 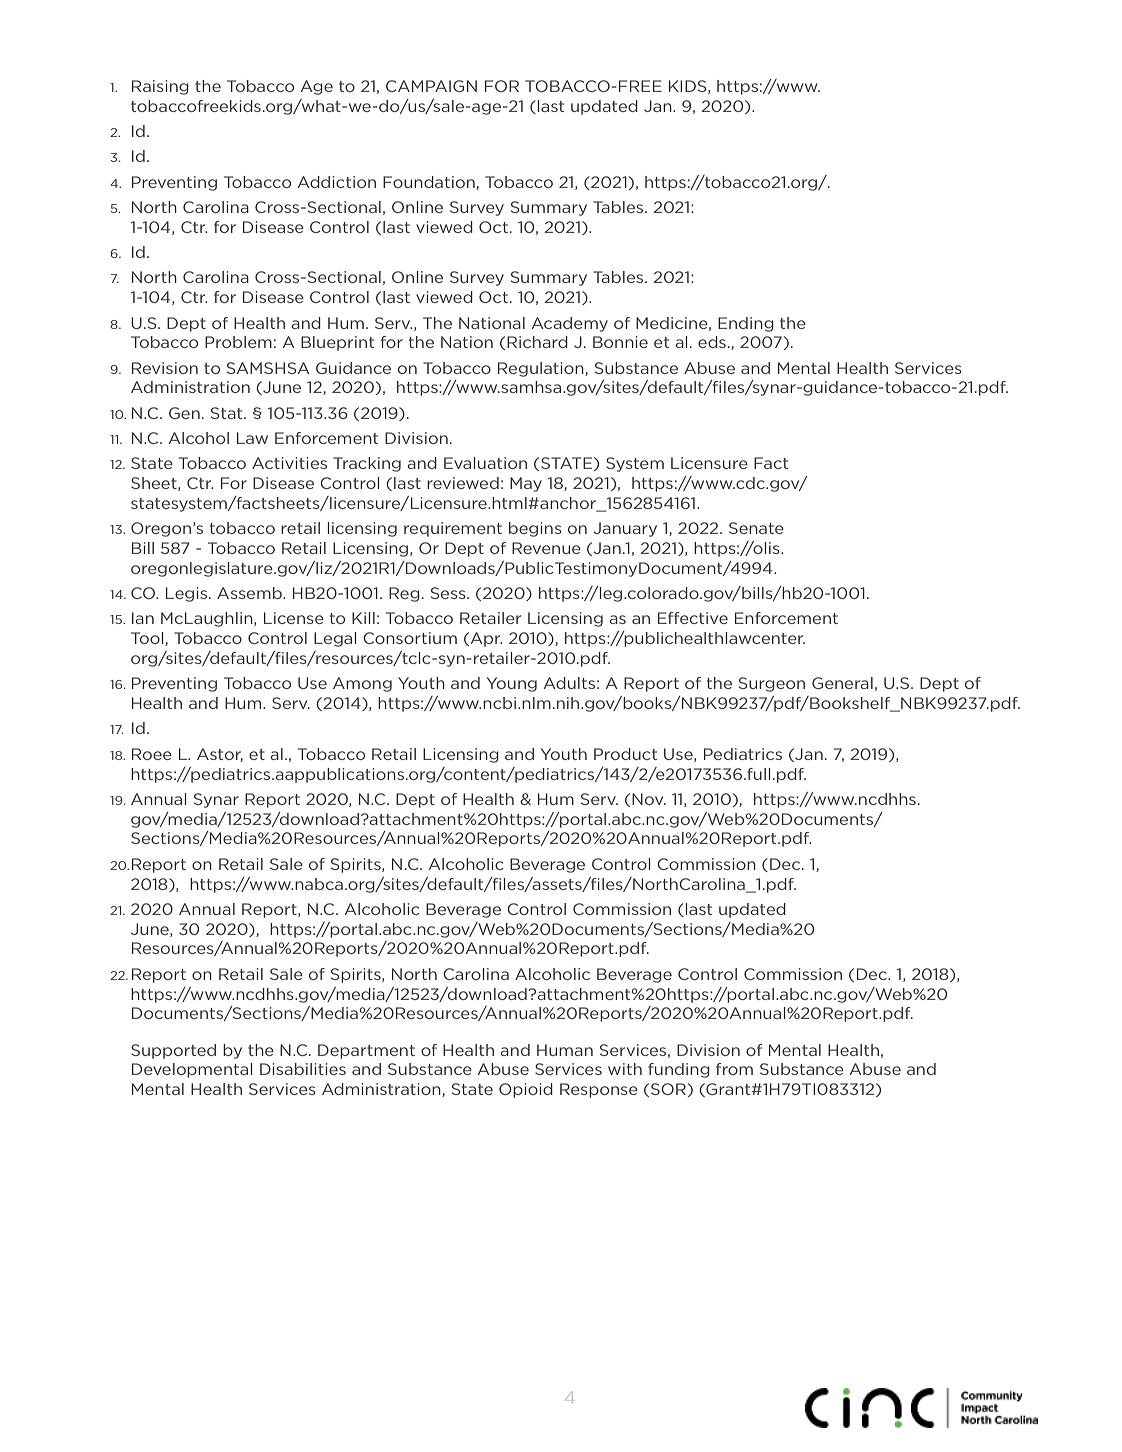 What do you see at coordinates (734, 1069) in the screenshot?
I see `from` at bounding box center [734, 1069].
